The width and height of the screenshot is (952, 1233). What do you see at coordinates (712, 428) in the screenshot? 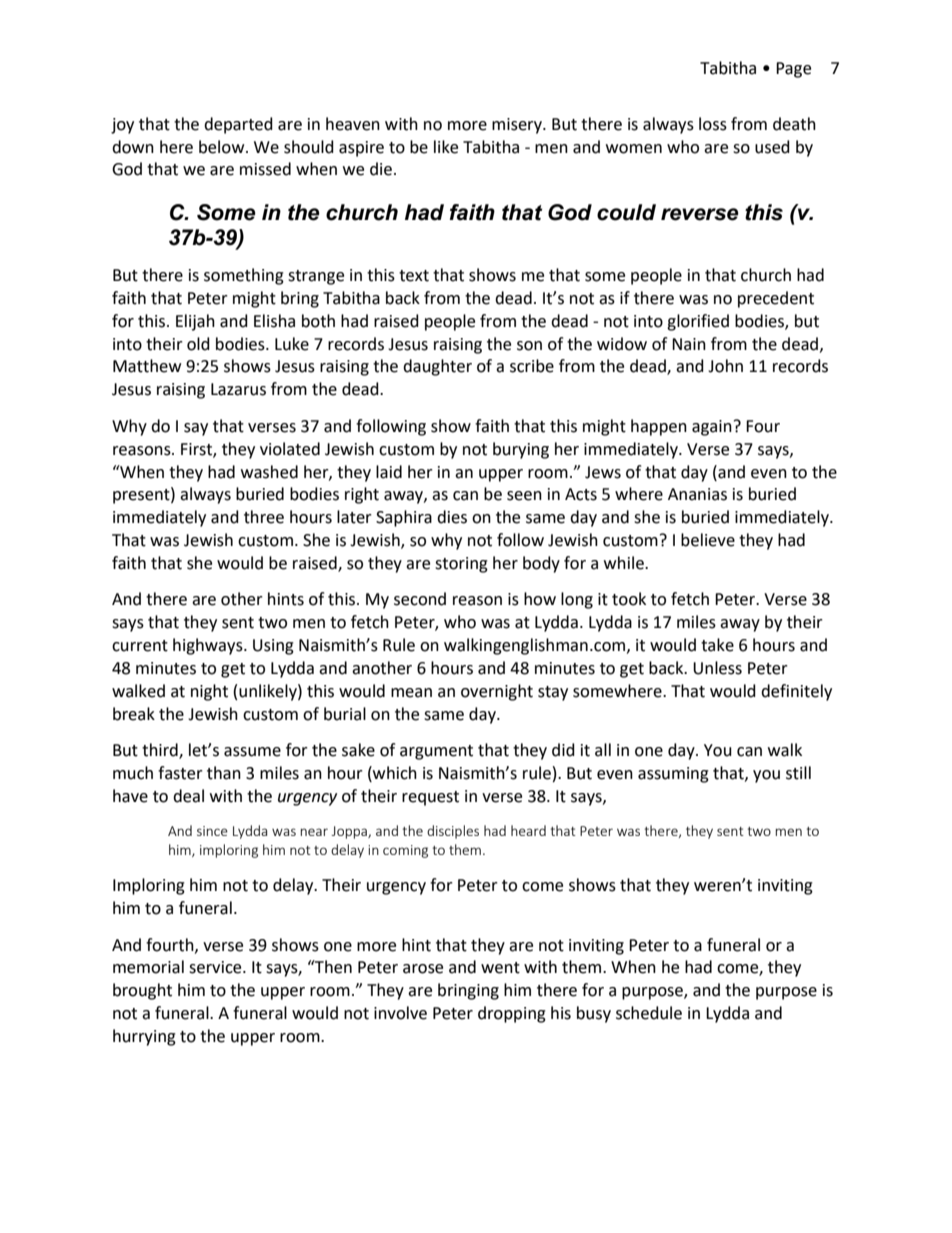
I see `again` at bounding box center [712, 428].
